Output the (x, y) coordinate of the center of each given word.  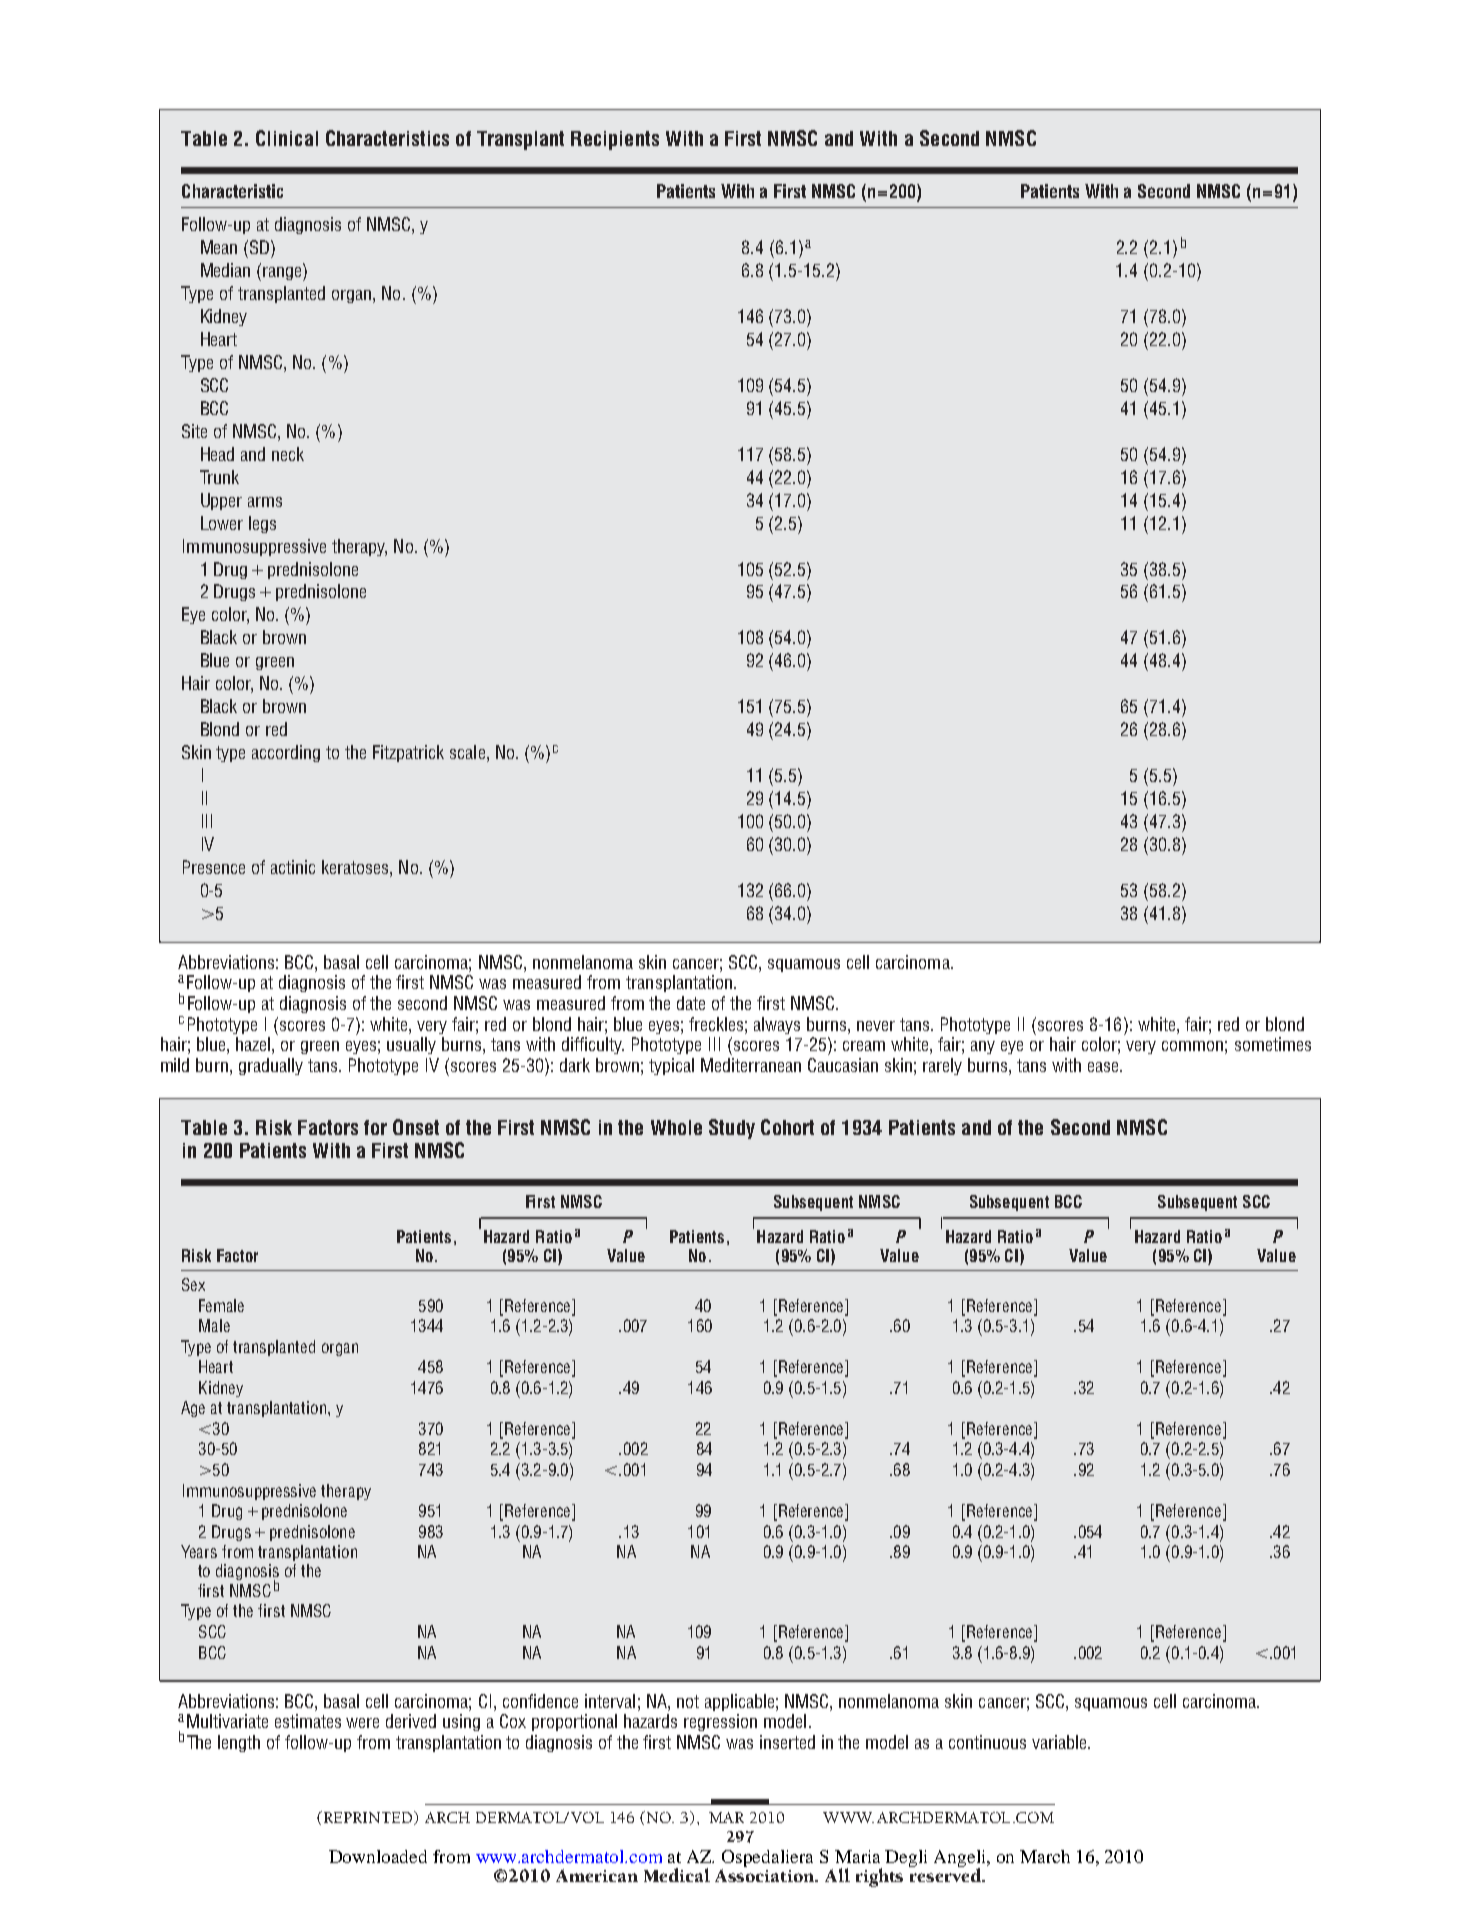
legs (262, 524)
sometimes (1273, 1044)
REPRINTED (368, 1818)
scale (467, 752)
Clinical (287, 138)
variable (1060, 1742)
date (691, 1003)
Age (193, 1409)
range (283, 272)
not (688, 1701)
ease (1104, 1067)
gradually (271, 1066)
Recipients (615, 140)
